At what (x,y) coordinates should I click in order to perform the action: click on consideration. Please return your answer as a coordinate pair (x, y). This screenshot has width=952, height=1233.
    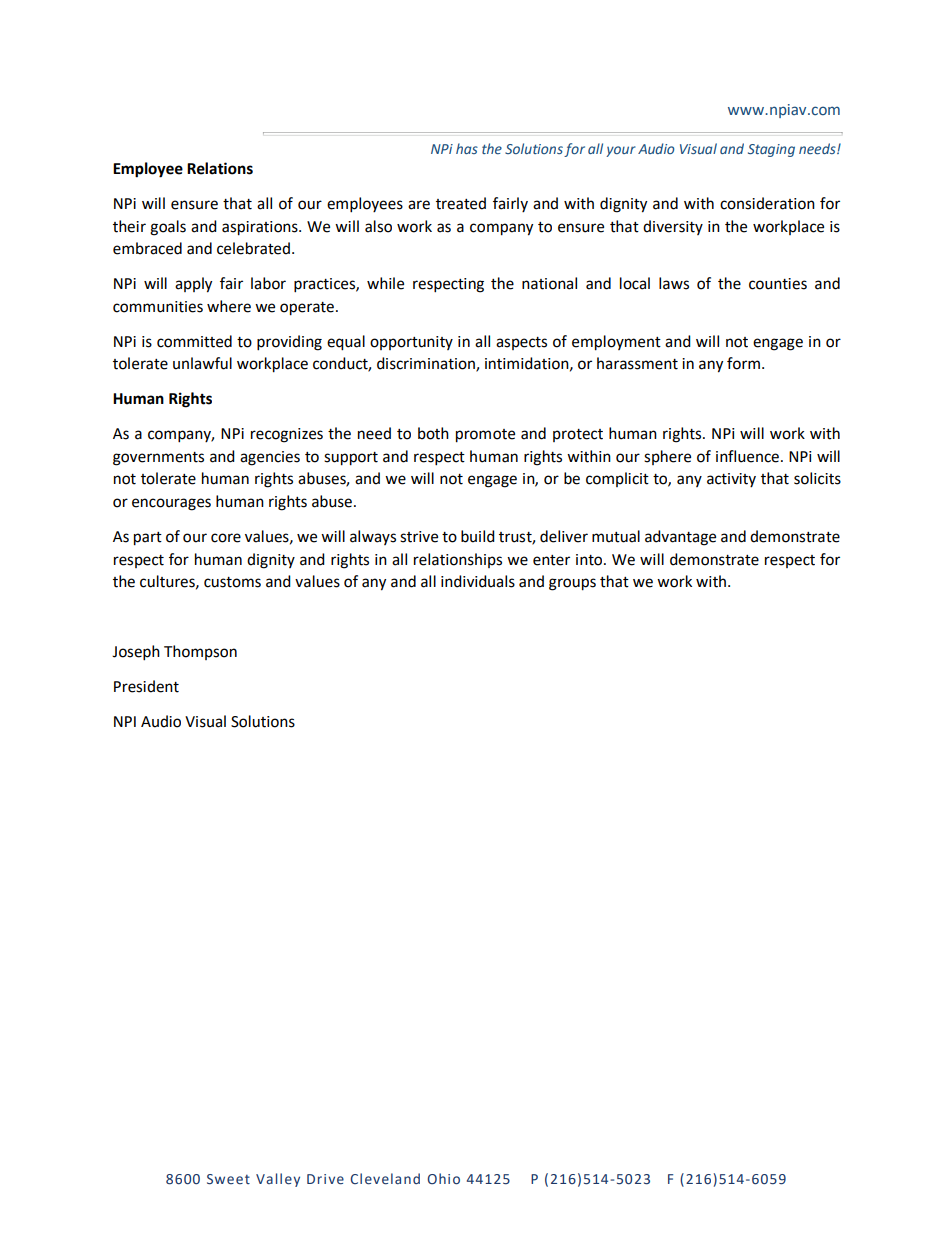
    Looking at the image, I should click on (767, 203).
